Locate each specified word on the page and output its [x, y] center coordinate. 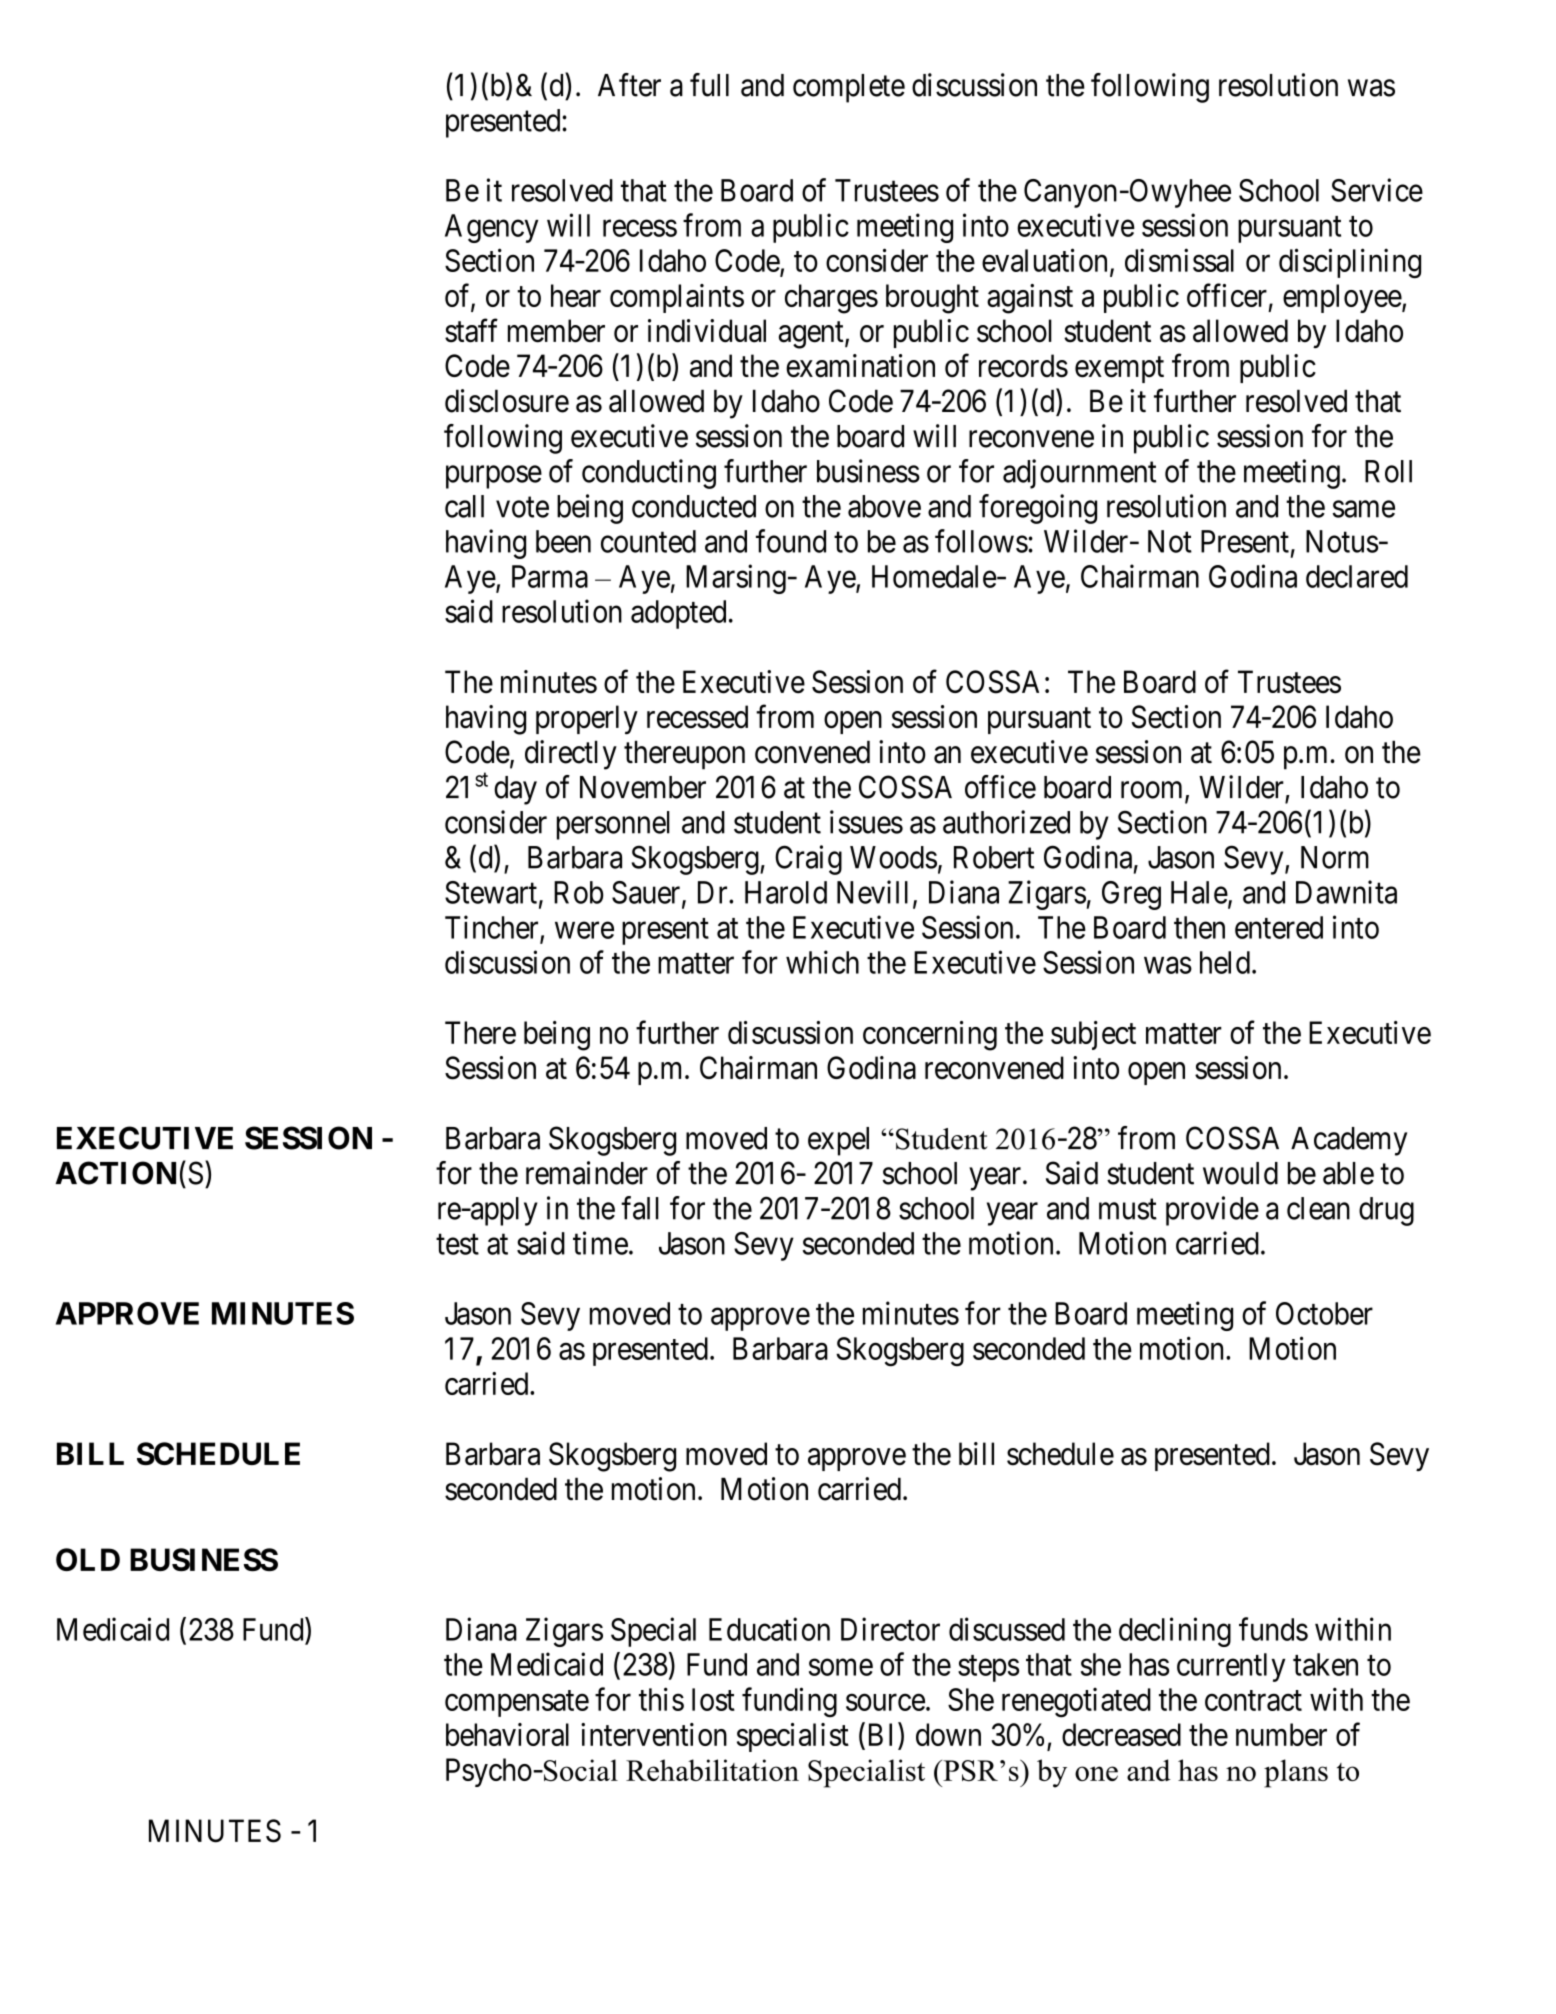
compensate [517, 1703]
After [629, 85]
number [1281, 1734]
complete [849, 88]
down [948, 1734]
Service [1377, 190]
